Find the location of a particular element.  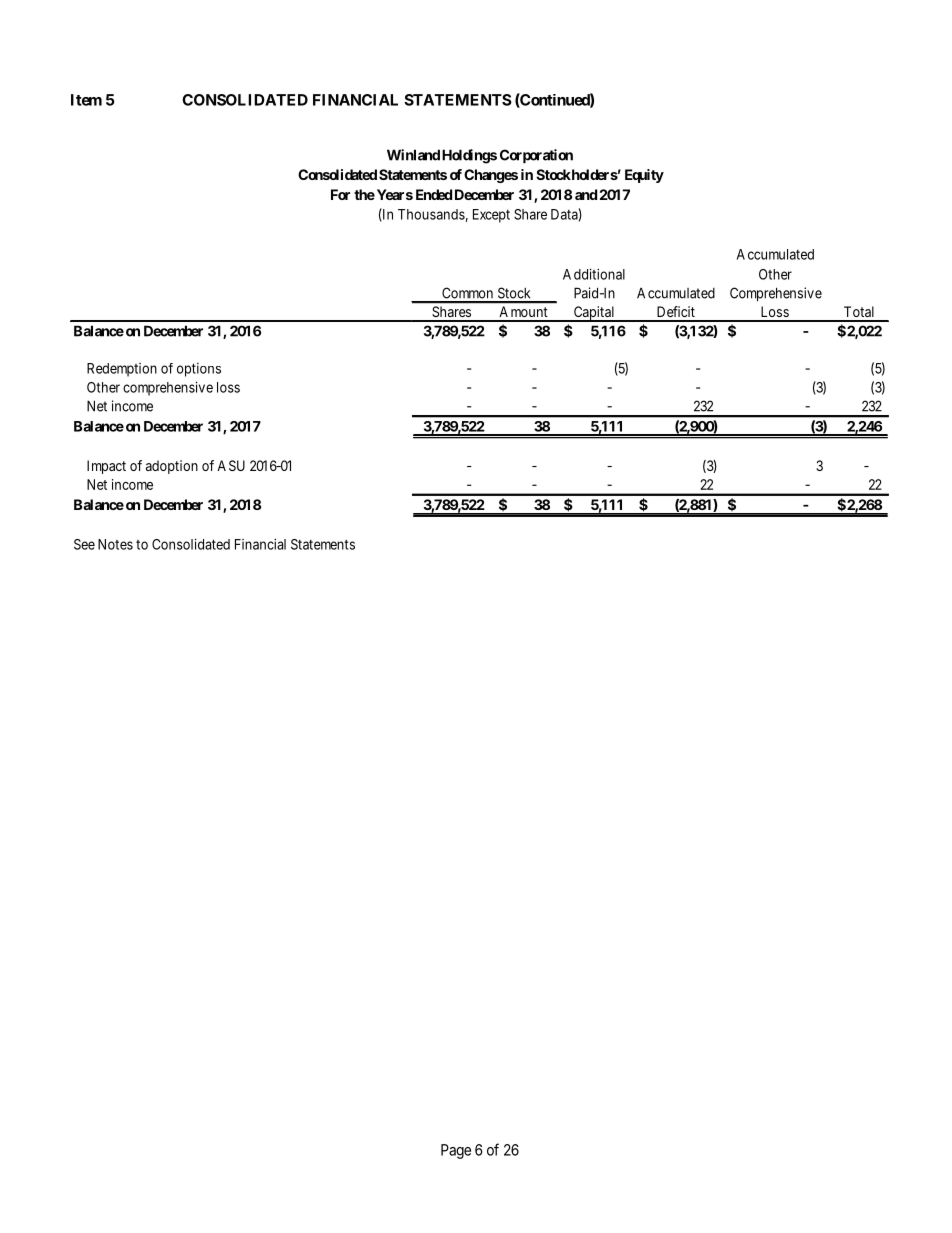

For is located at coordinates (340, 194).
